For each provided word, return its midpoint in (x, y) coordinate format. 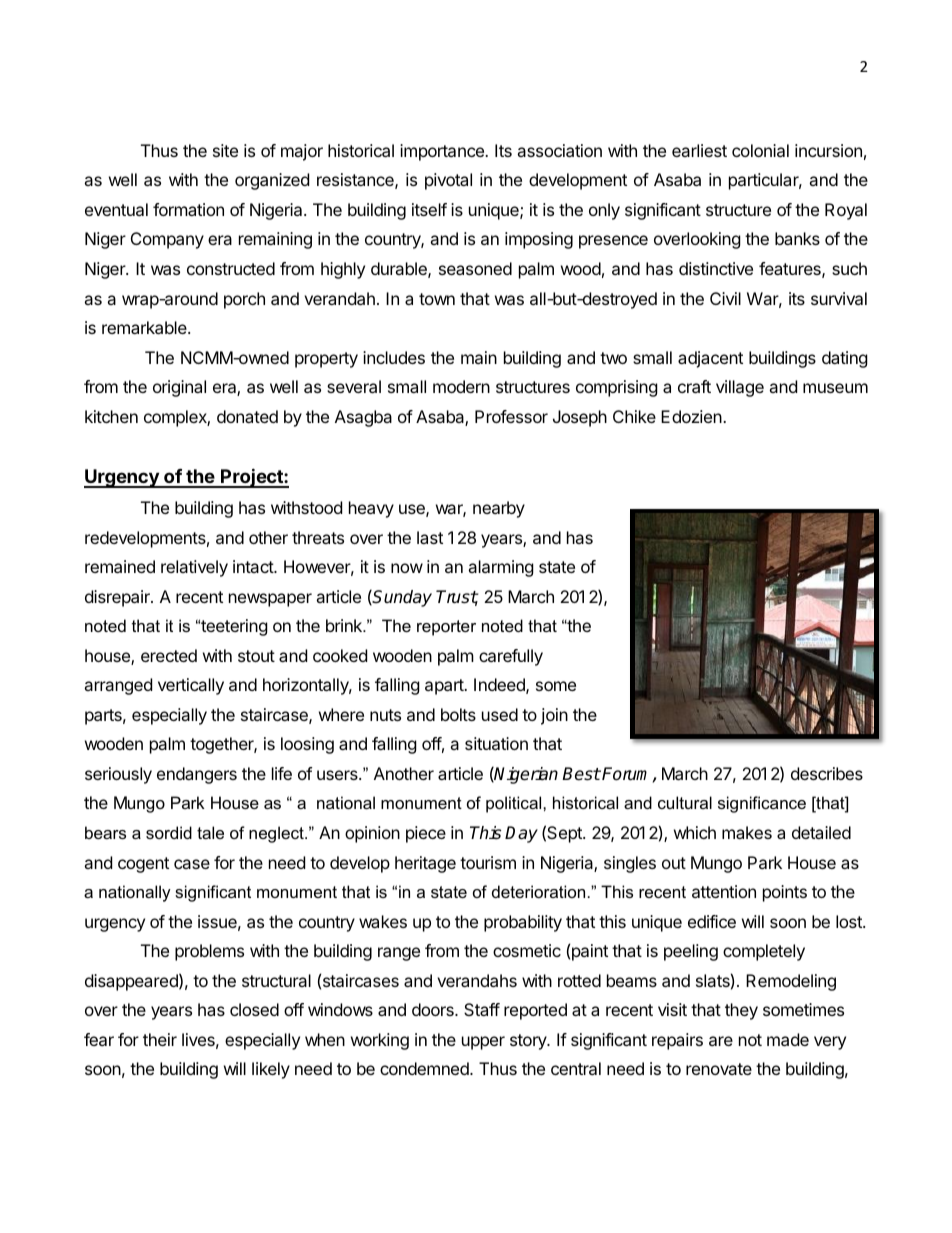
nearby (499, 509)
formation (188, 209)
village (740, 388)
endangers (197, 775)
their (160, 1039)
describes (827, 773)
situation (496, 743)
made (788, 1039)
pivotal (448, 181)
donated (247, 416)
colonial (760, 150)
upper (483, 1043)
